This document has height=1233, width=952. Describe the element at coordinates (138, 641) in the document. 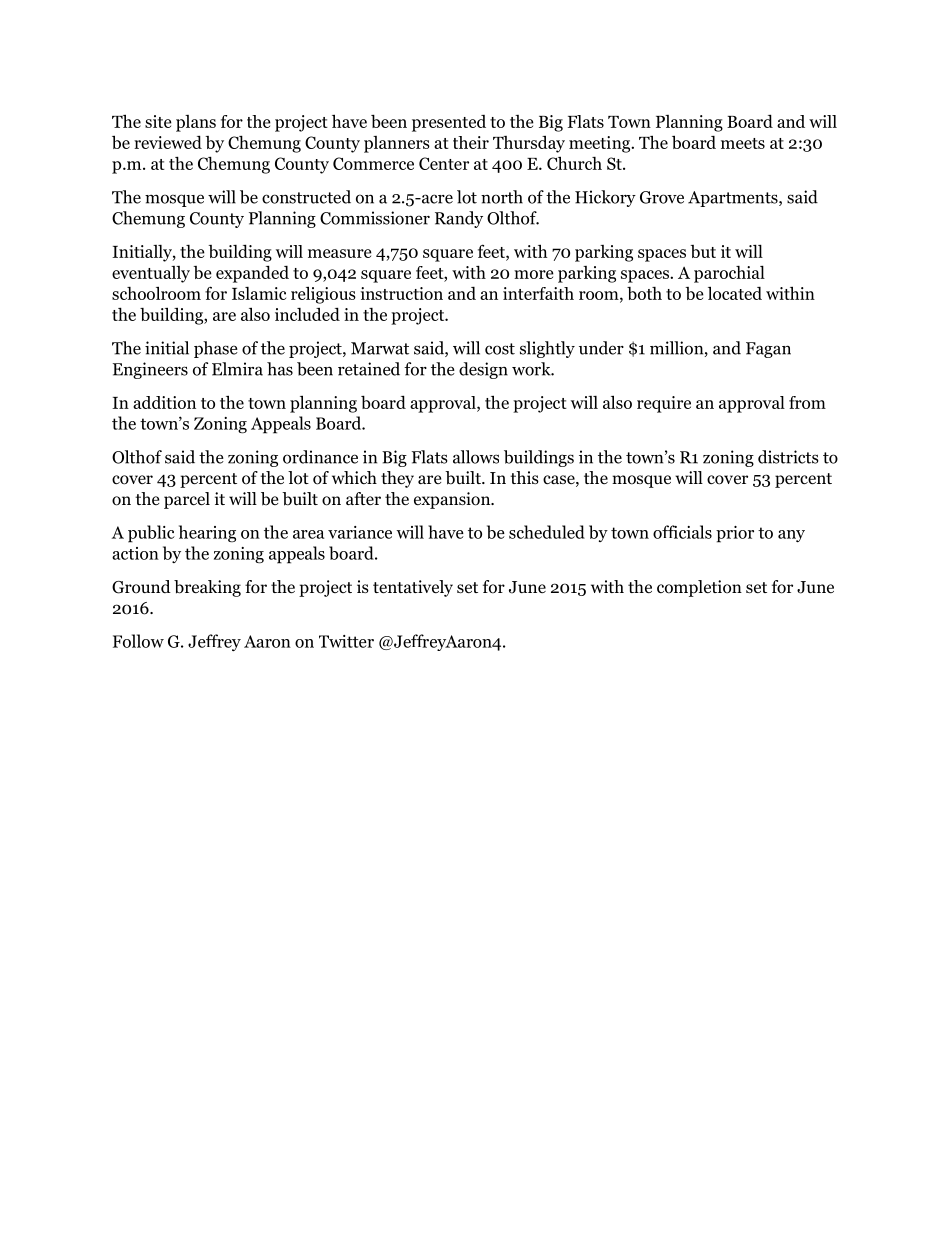

I see `Follow` at that location.
